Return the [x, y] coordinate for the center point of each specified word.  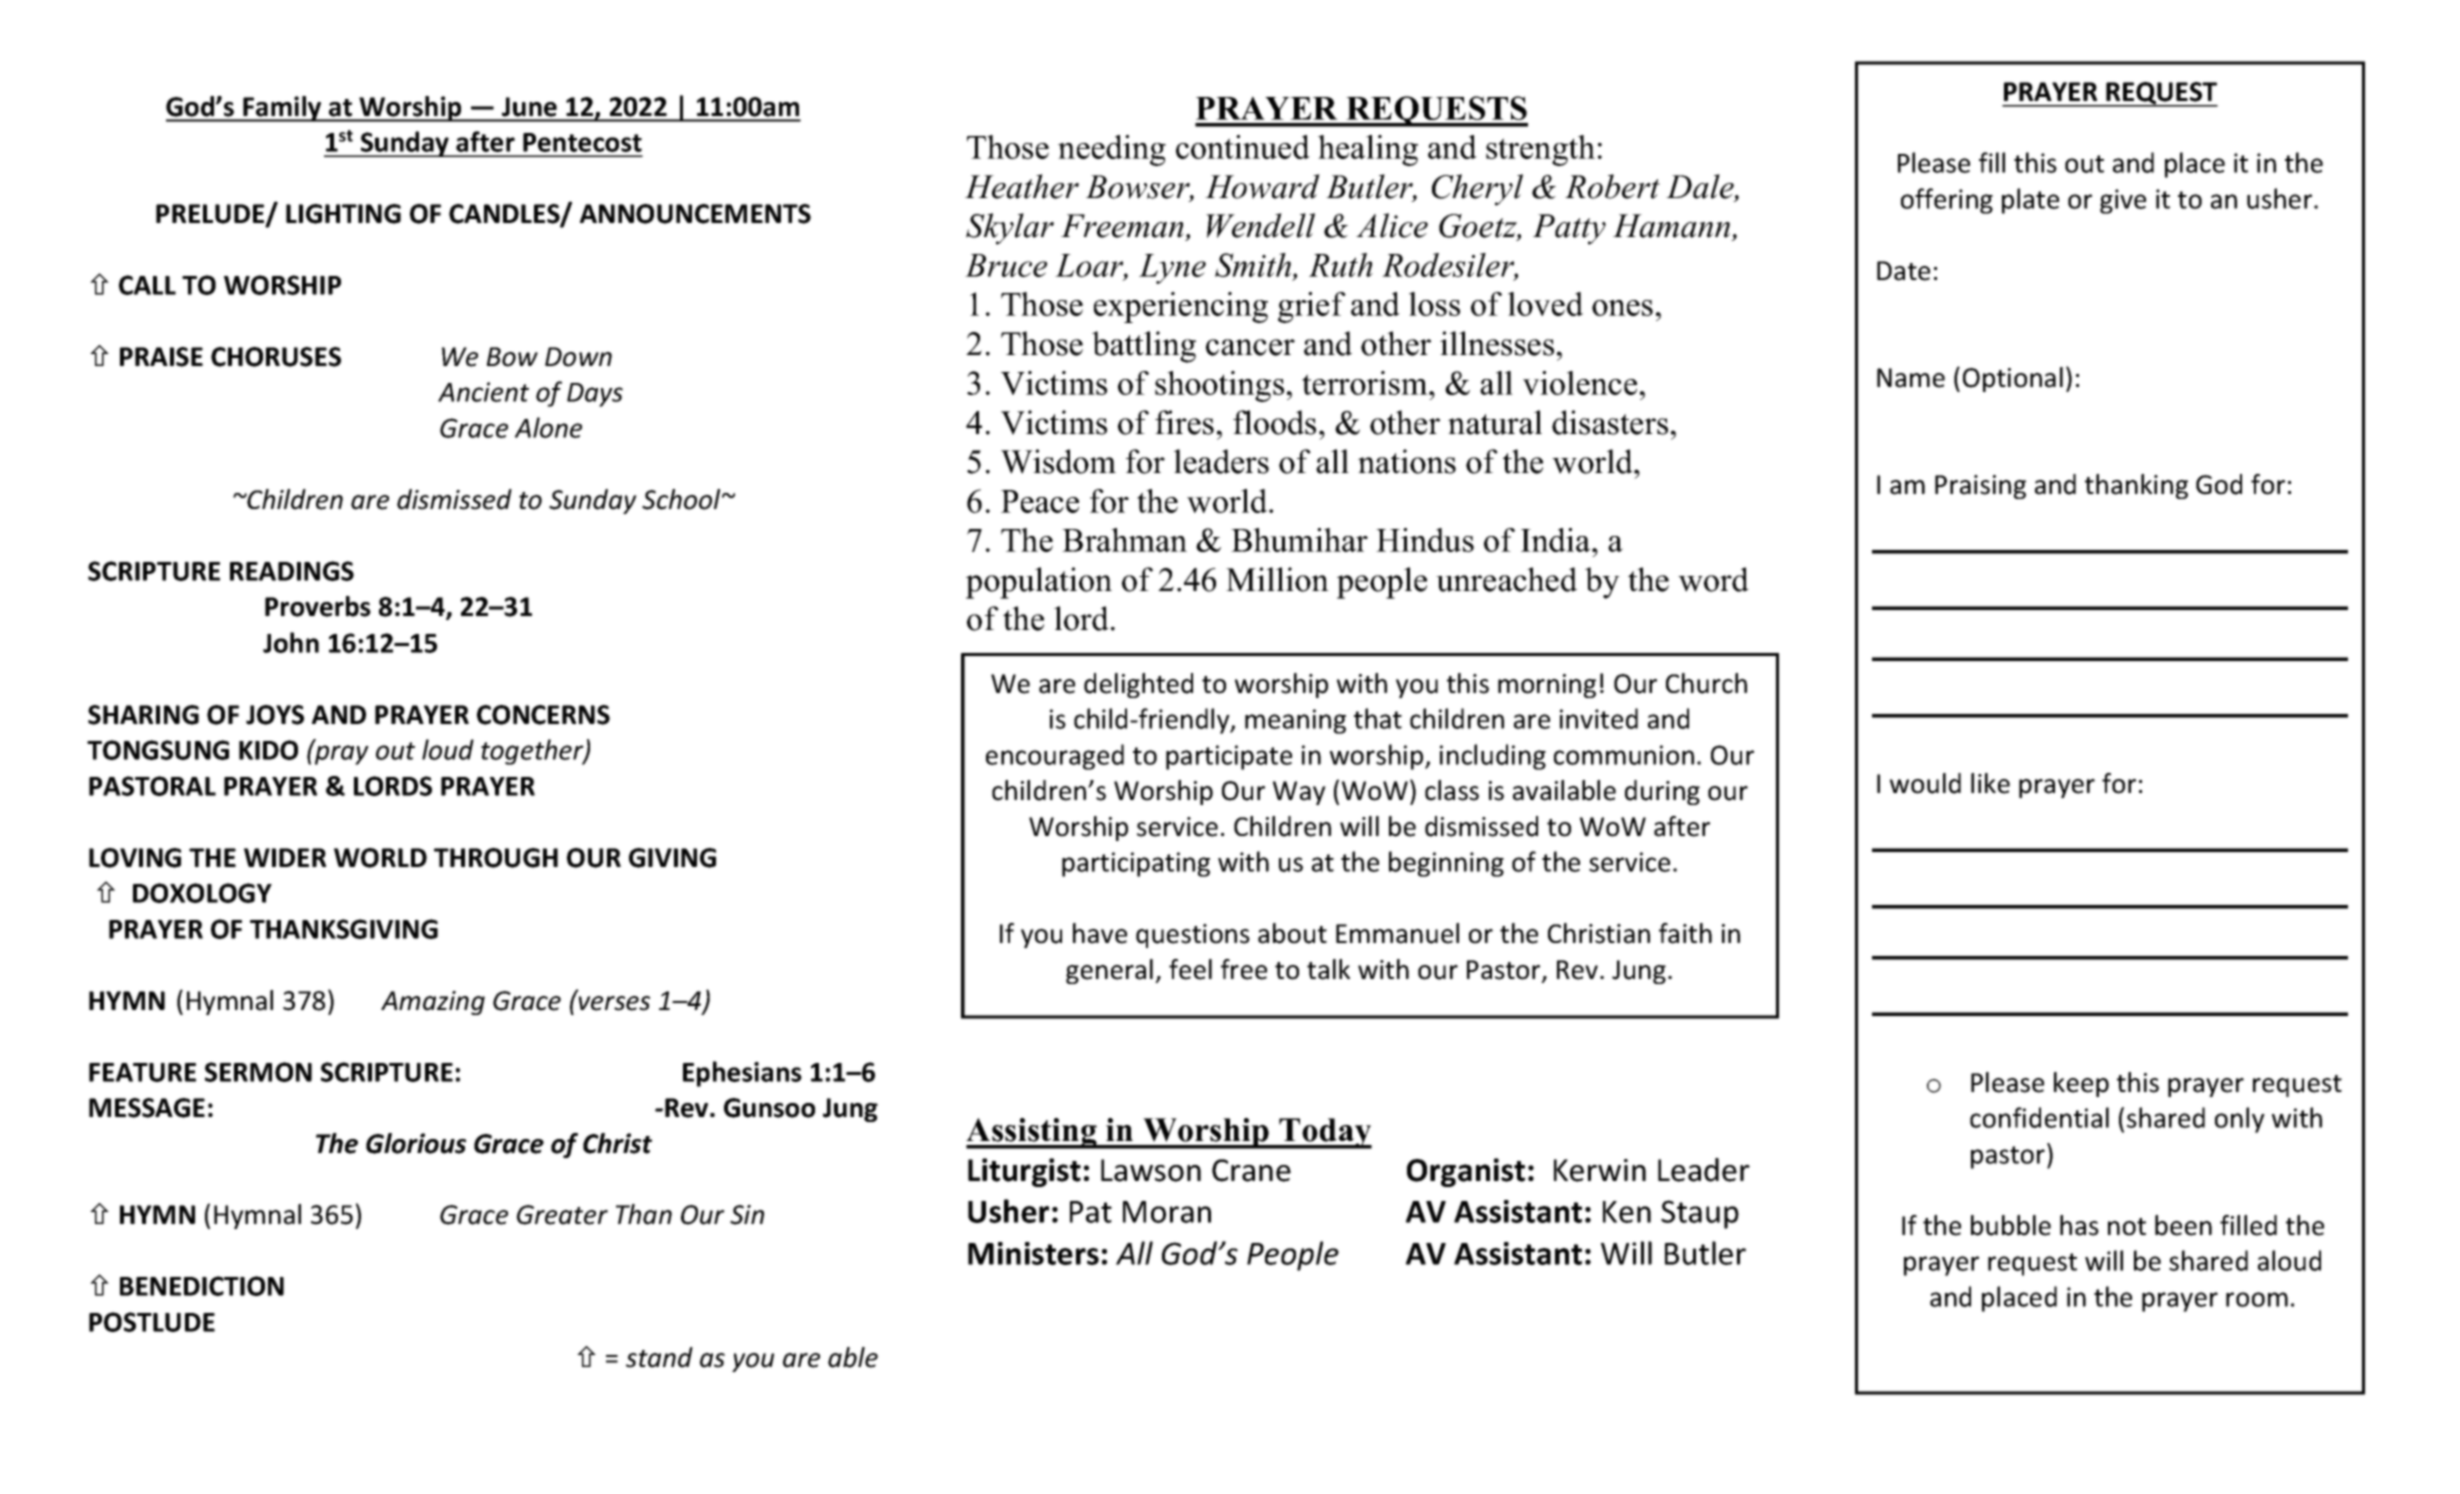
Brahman [1124, 540]
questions [1193, 936]
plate [2030, 201]
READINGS [292, 571]
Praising [1980, 487]
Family [282, 109]
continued [1243, 147]
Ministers [1033, 1253]
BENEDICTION [202, 1286]
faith [1685, 933]
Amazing [433, 1003]
